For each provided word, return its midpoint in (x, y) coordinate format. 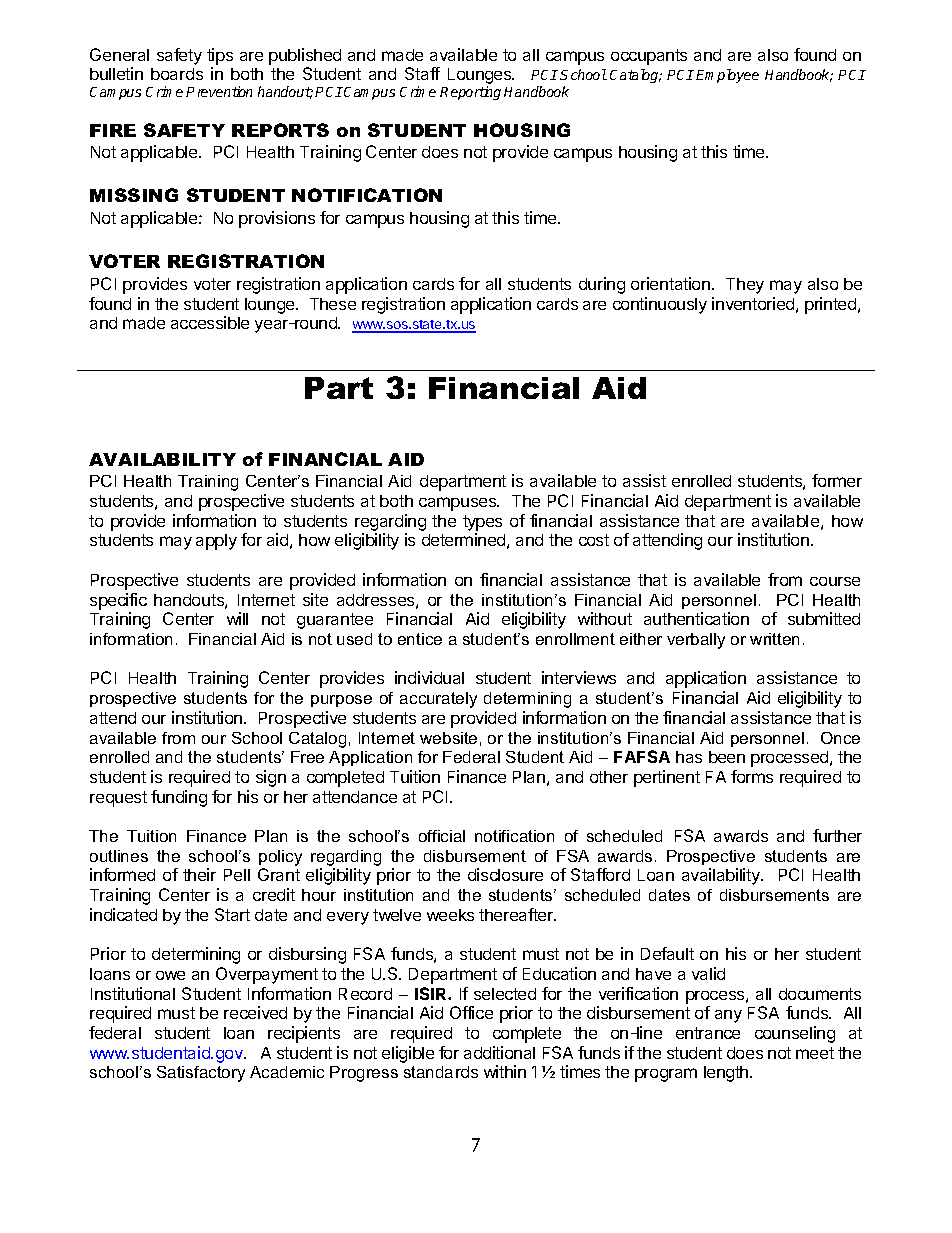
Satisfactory (201, 1074)
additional (499, 1052)
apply (216, 542)
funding (179, 798)
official (442, 836)
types (482, 523)
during (602, 285)
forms (752, 776)
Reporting (470, 93)
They (745, 286)
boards (177, 74)
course (835, 581)
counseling (795, 1034)
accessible (210, 322)
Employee (727, 76)
